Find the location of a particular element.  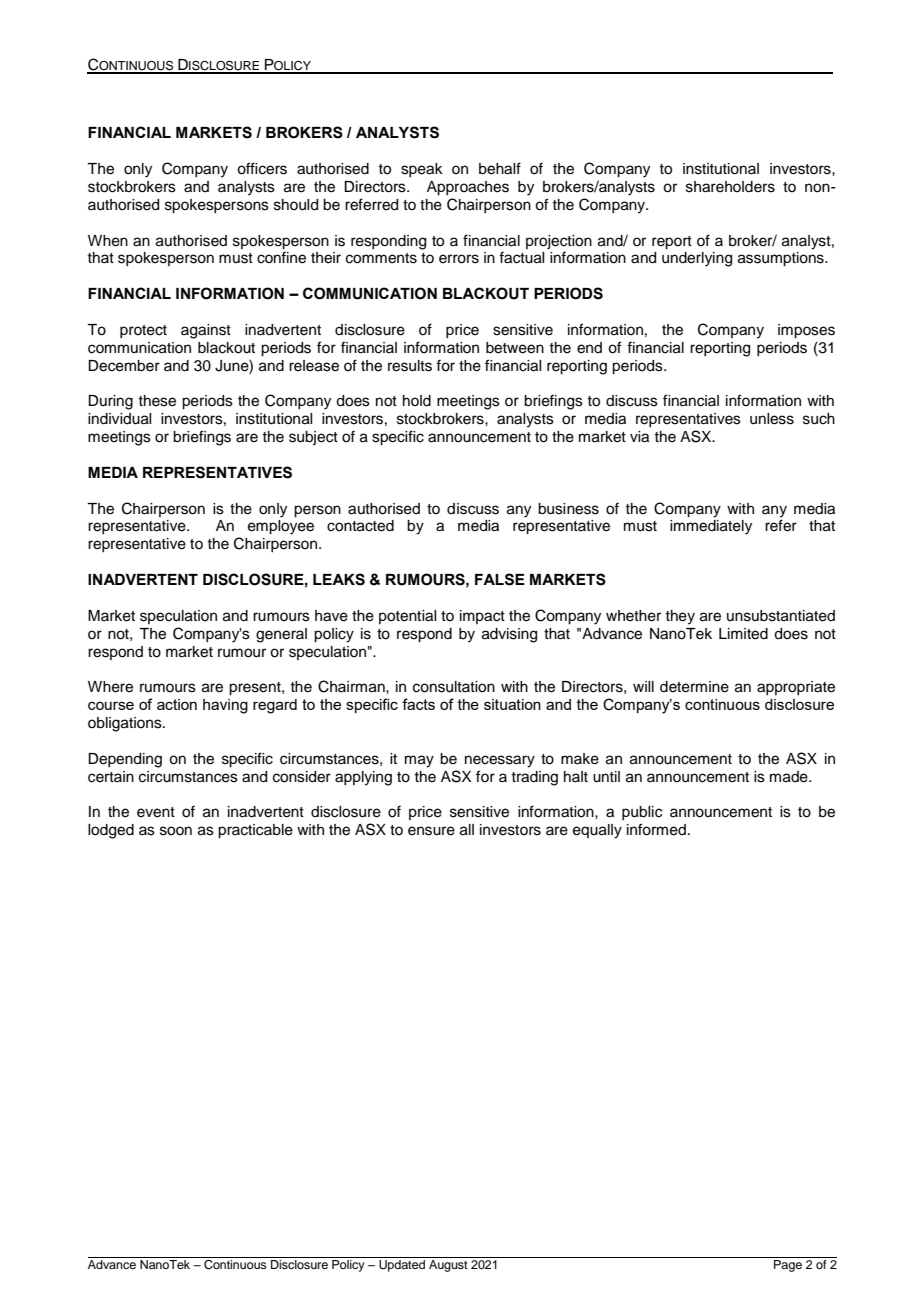

unless is located at coordinates (772, 419).
